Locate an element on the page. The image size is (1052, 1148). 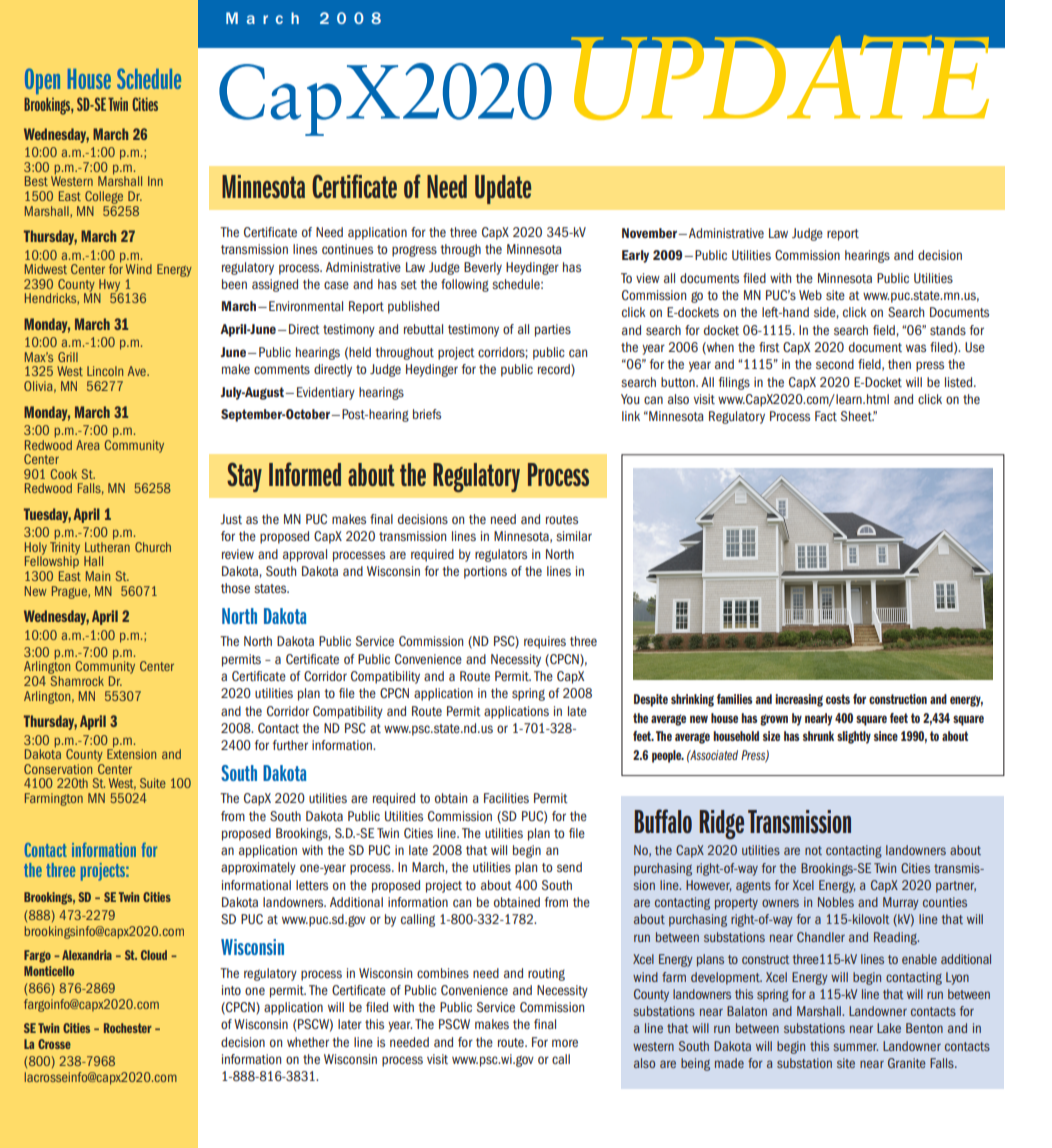
Open is located at coordinates (42, 81).
